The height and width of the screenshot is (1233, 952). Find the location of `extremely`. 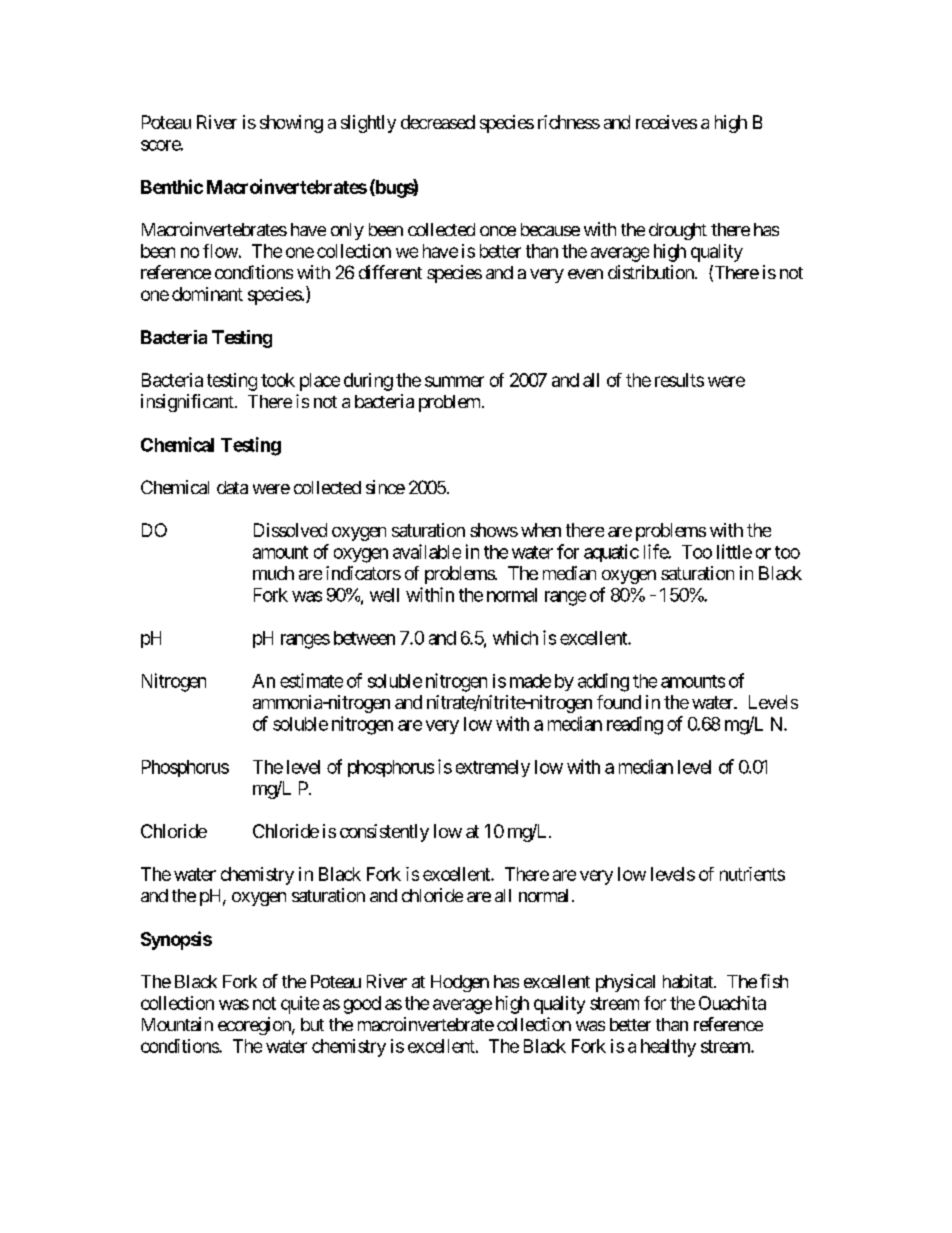

extremely is located at coordinates (493, 768).
